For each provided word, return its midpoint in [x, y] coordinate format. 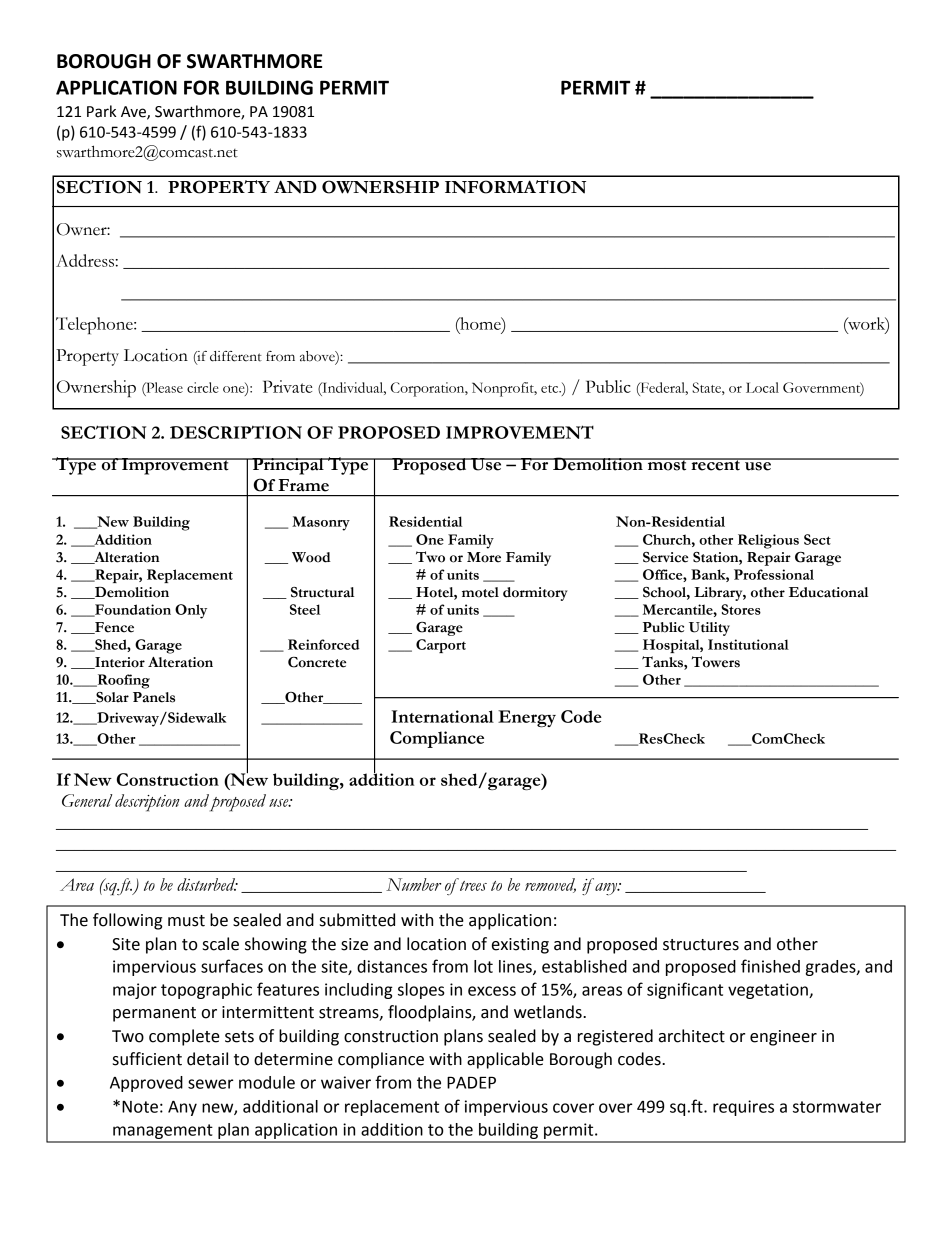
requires [743, 1108]
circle [203, 387]
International [442, 716]
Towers [716, 662]
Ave [134, 112]
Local [762, 387]
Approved [146, 1084]
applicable [505, 1060]
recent [715, 464]
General [87, 800]
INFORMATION [515, 187]
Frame [303, 485]
